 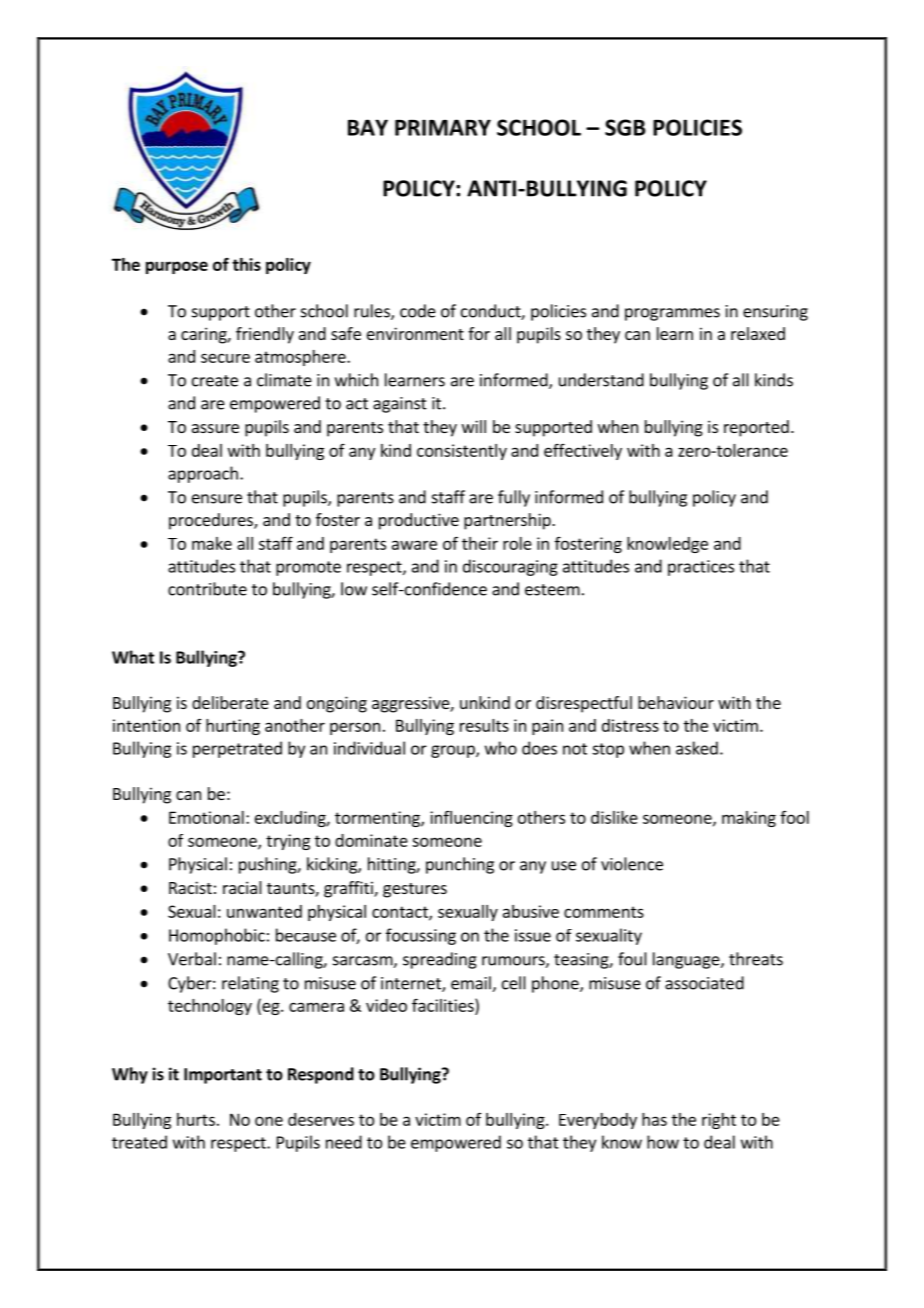 What do you see at coordinates (672, 314) in the image?
I see `programmes` at bounding box center [672, 314].
